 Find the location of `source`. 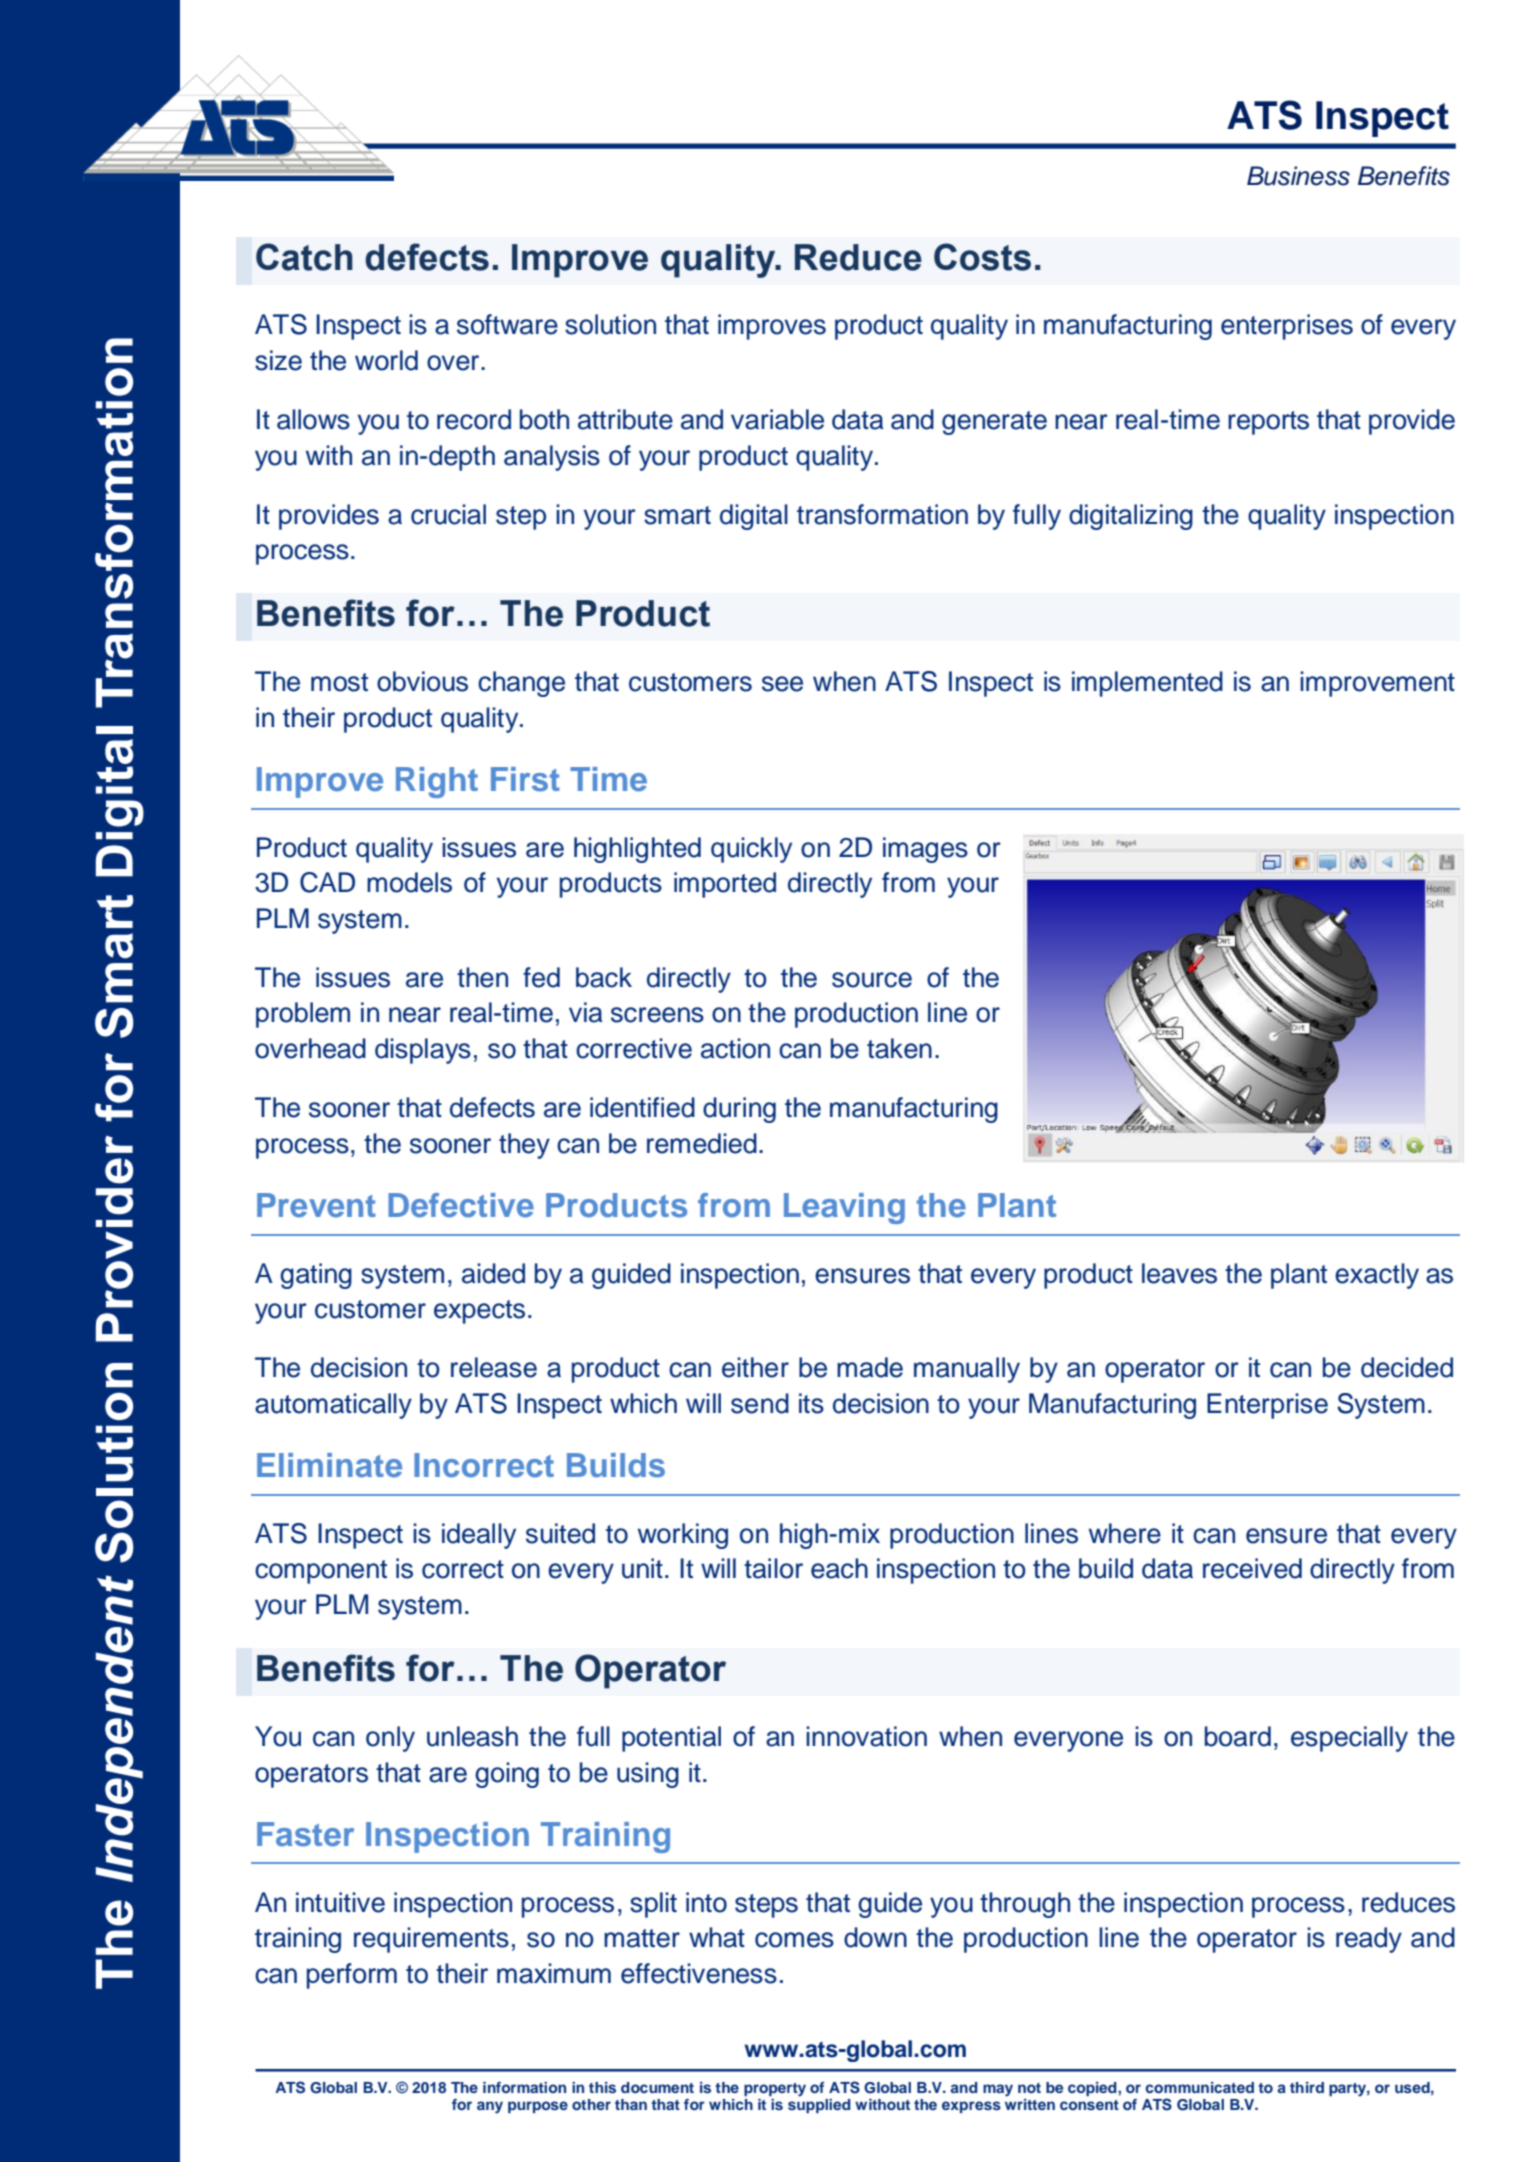

source is located at coordinates (872, 980).
